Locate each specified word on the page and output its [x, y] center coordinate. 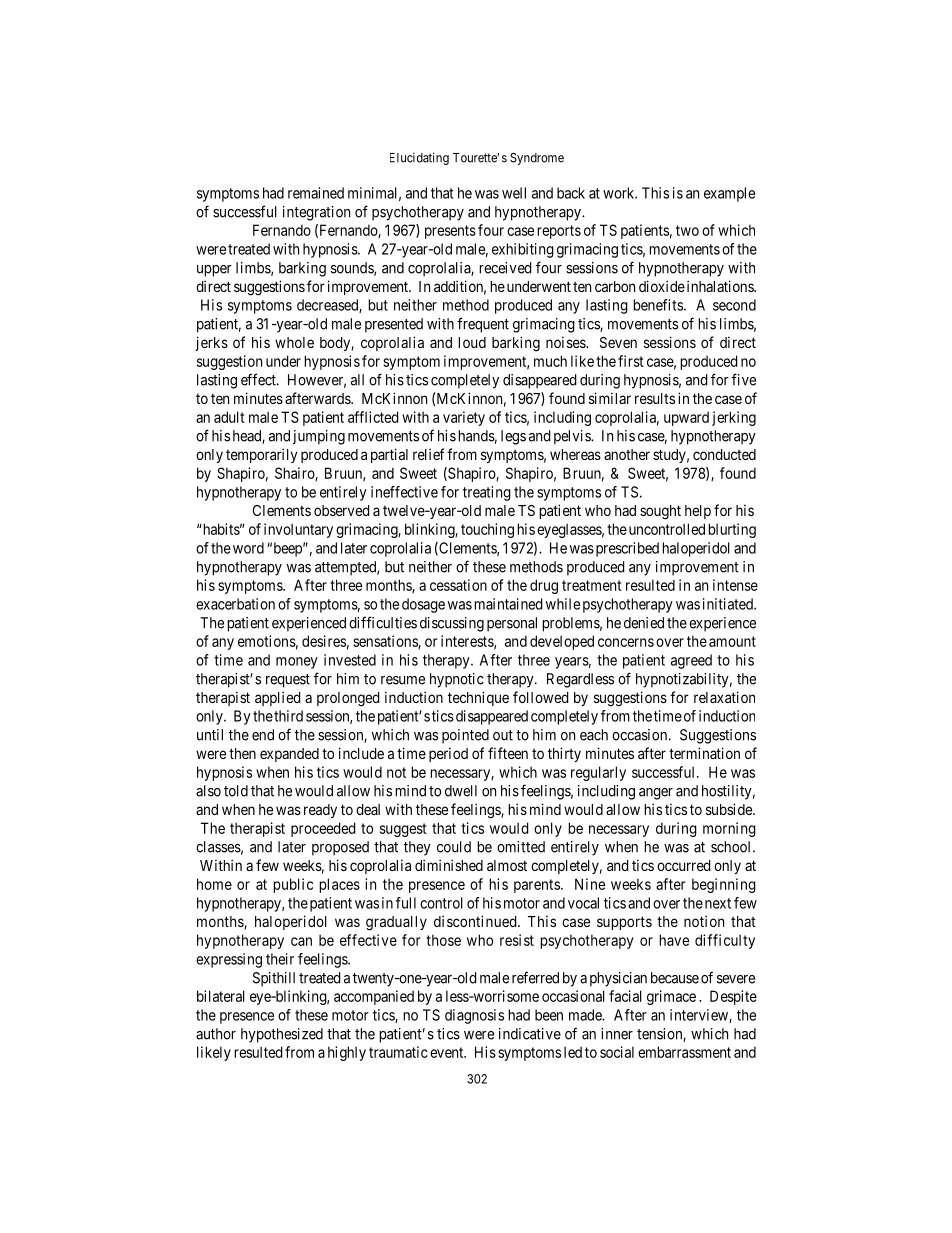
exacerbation [235, 604]
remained [316, 193]
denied [644, 623]
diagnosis [474, 1016]
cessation [458, 585]
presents [450, 232]
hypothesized [282, 1035]
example [729, 194]
